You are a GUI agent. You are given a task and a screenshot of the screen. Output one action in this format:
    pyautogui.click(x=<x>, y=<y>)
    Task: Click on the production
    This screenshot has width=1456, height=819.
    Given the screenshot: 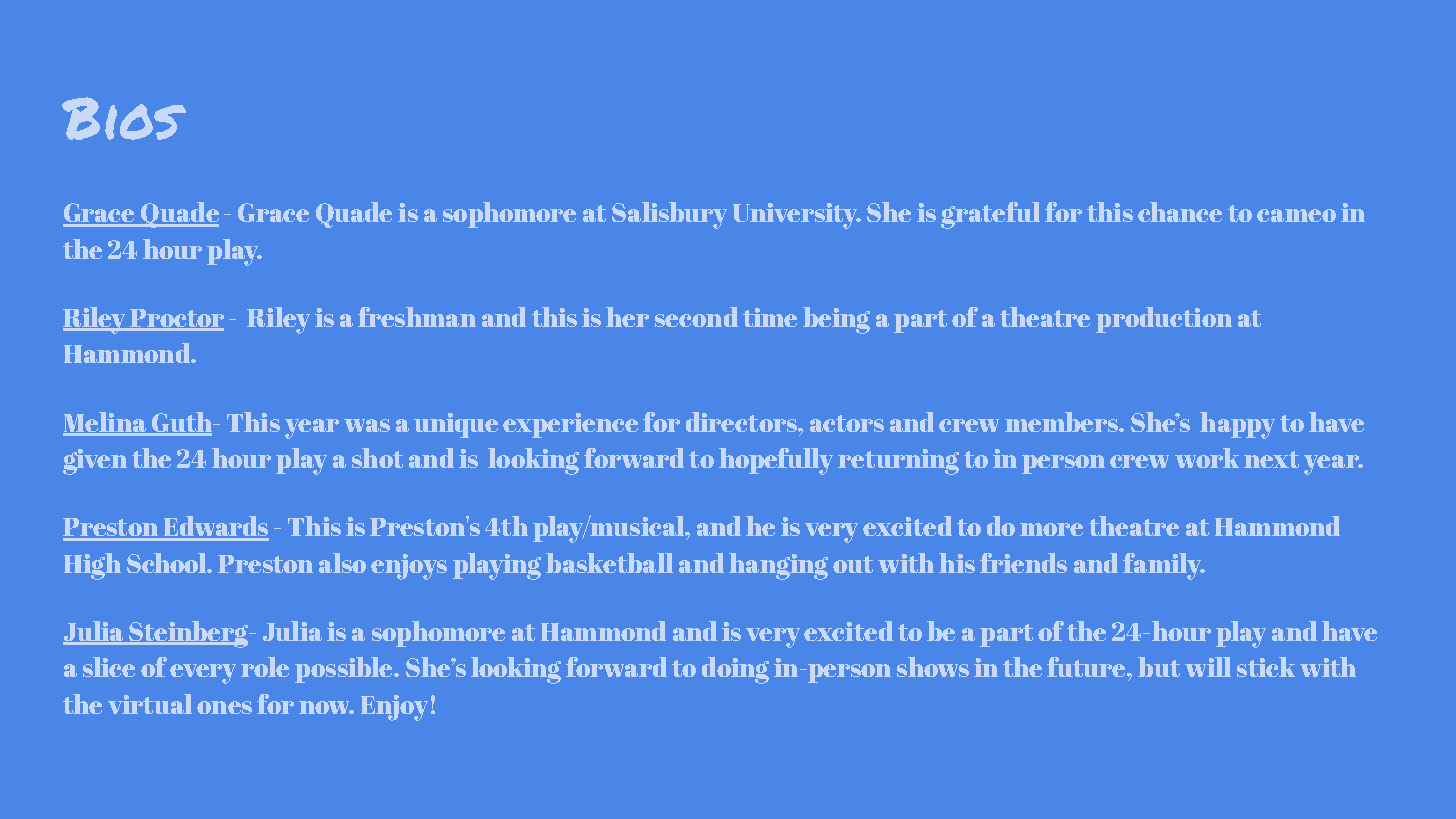 What is the action you would take?
    pyautogui.click(x=1164, y=320)
